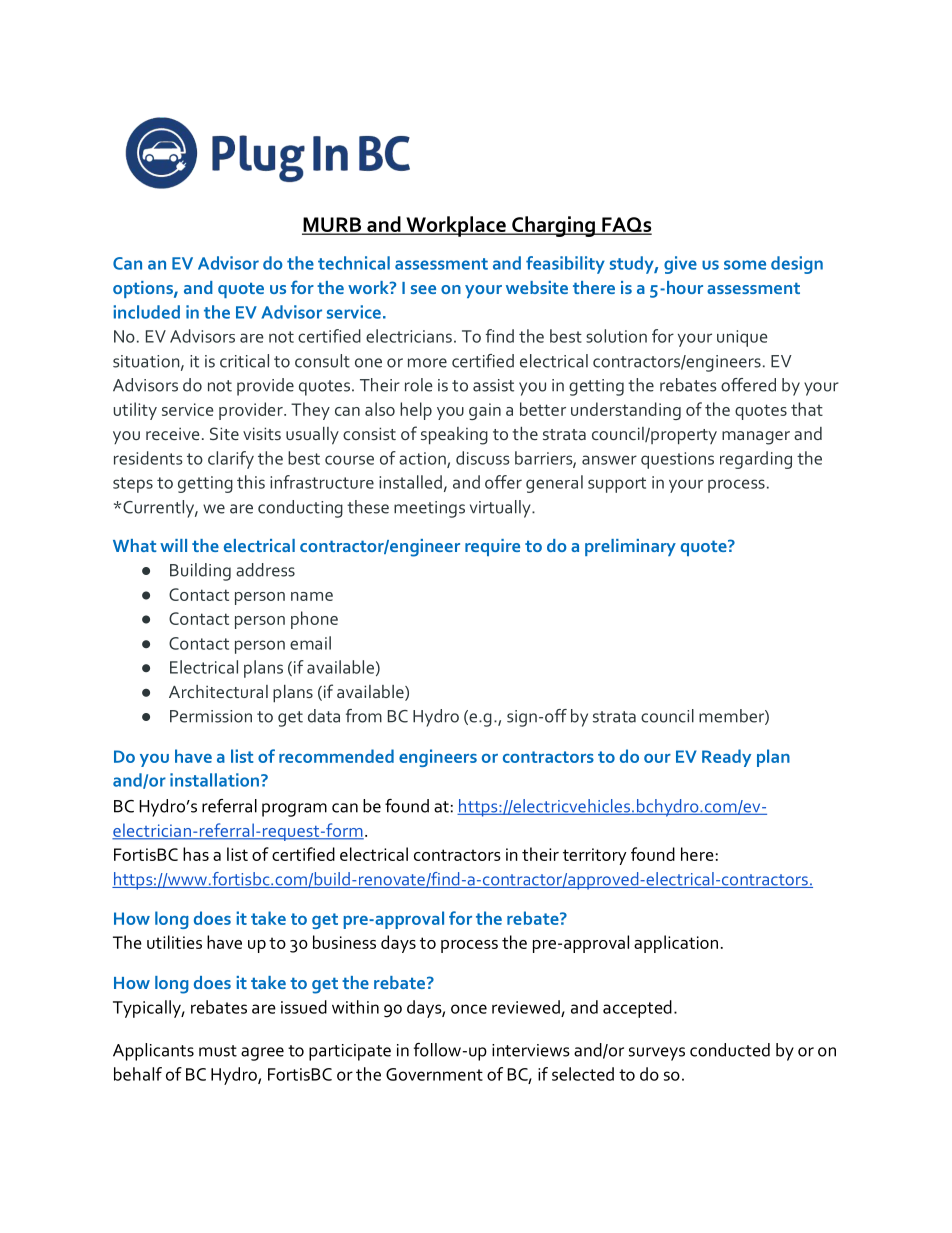 The image size is (952, 1233). Describe the element at coordinates (756, 460) in the document. I see `regarding` at that location.
